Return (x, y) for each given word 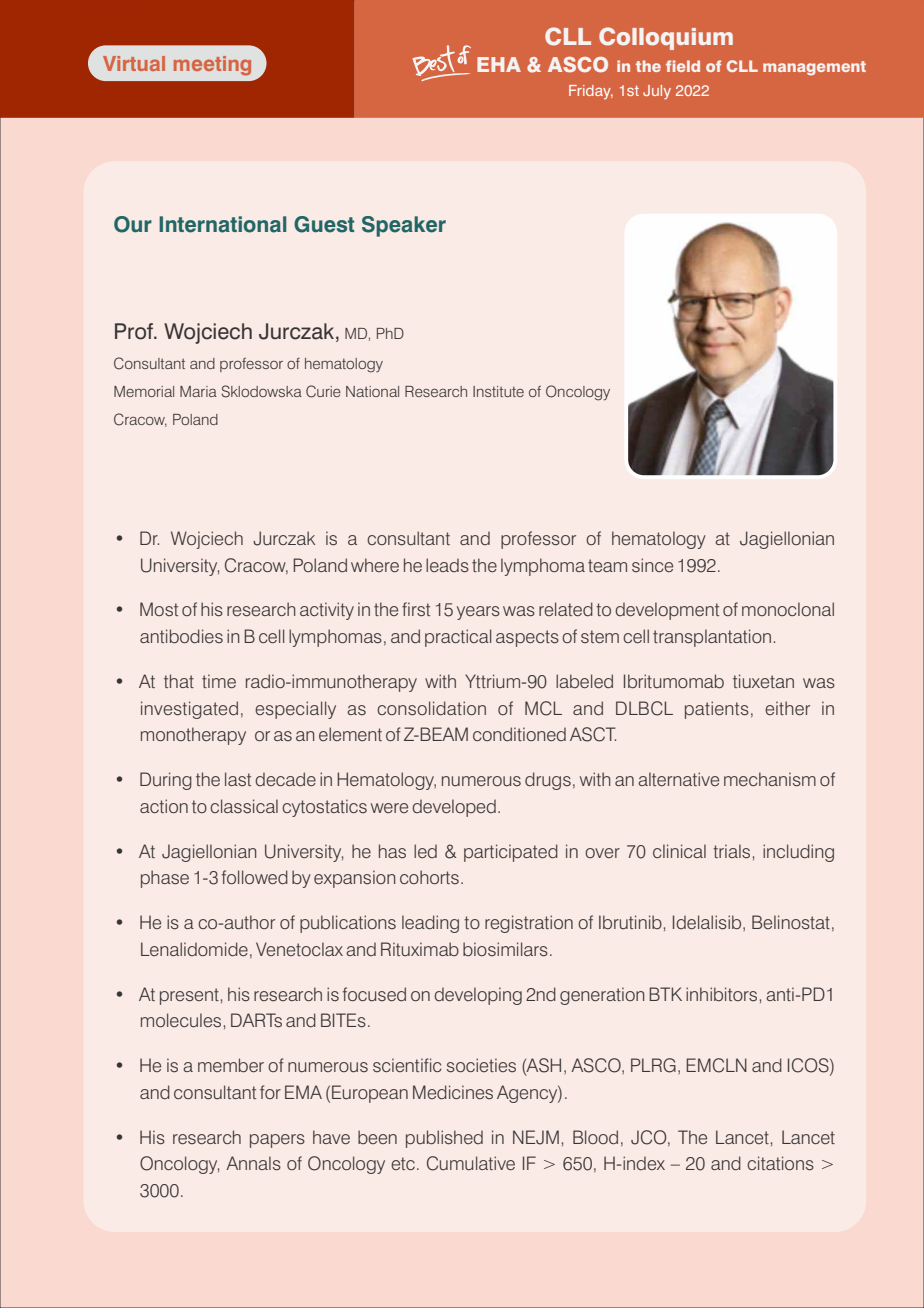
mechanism (770, 779)
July (657, 92)
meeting (212, 66)
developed (454, 808)
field (683, 66)
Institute (498, 391)
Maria (198, 391)
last (238, 779)
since (652, 565)
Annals (253, 1163)
